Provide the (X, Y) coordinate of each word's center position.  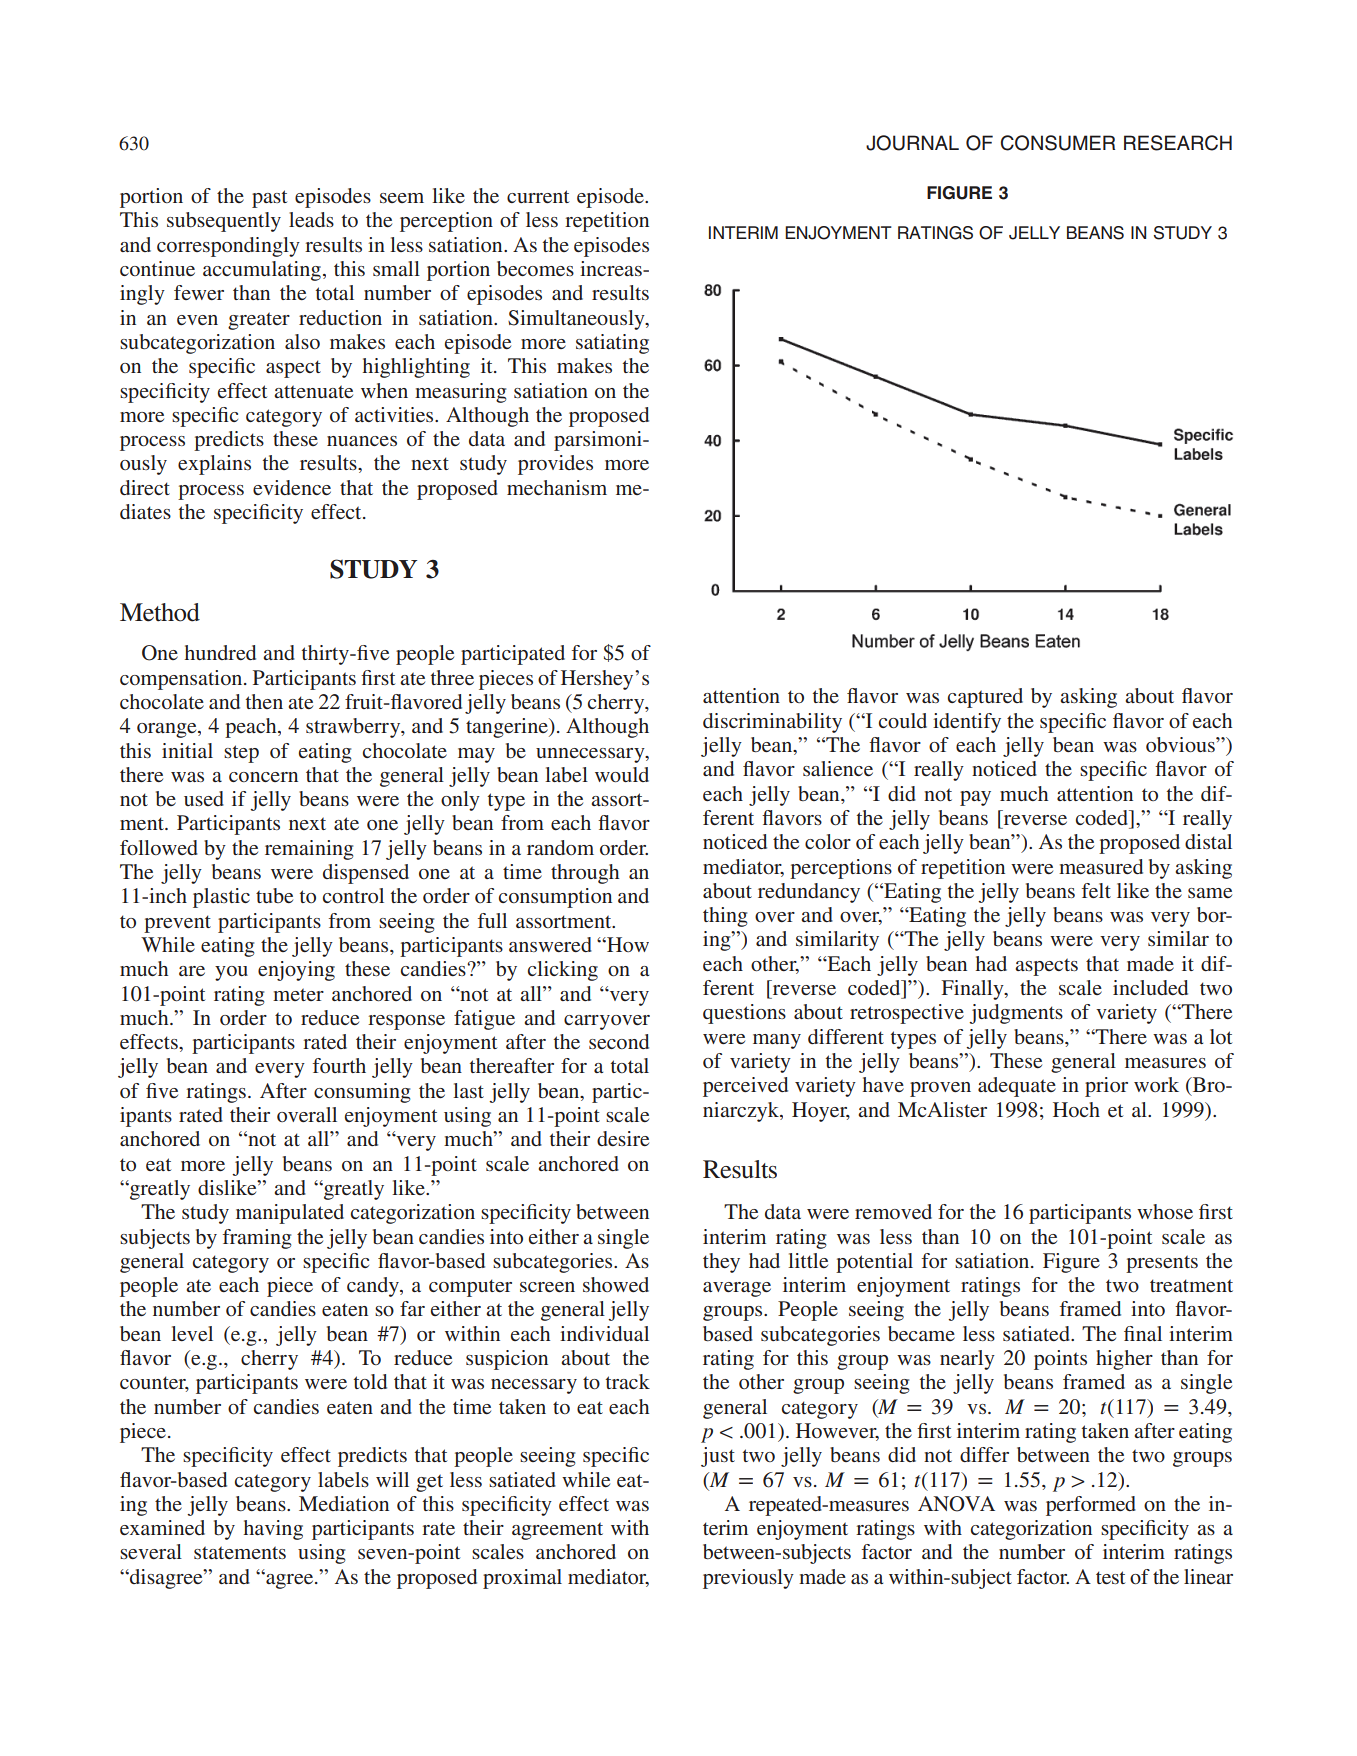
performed (1091, 1506)
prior (1106, 1087)
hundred (220, 652)
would (622, 774)
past (269, 199)
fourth (339, 1065)
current (538, 196)
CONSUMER (1058, 143)
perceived (745, 1087)
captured (985, 698)
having (273, 1530)
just (718, 1457)
